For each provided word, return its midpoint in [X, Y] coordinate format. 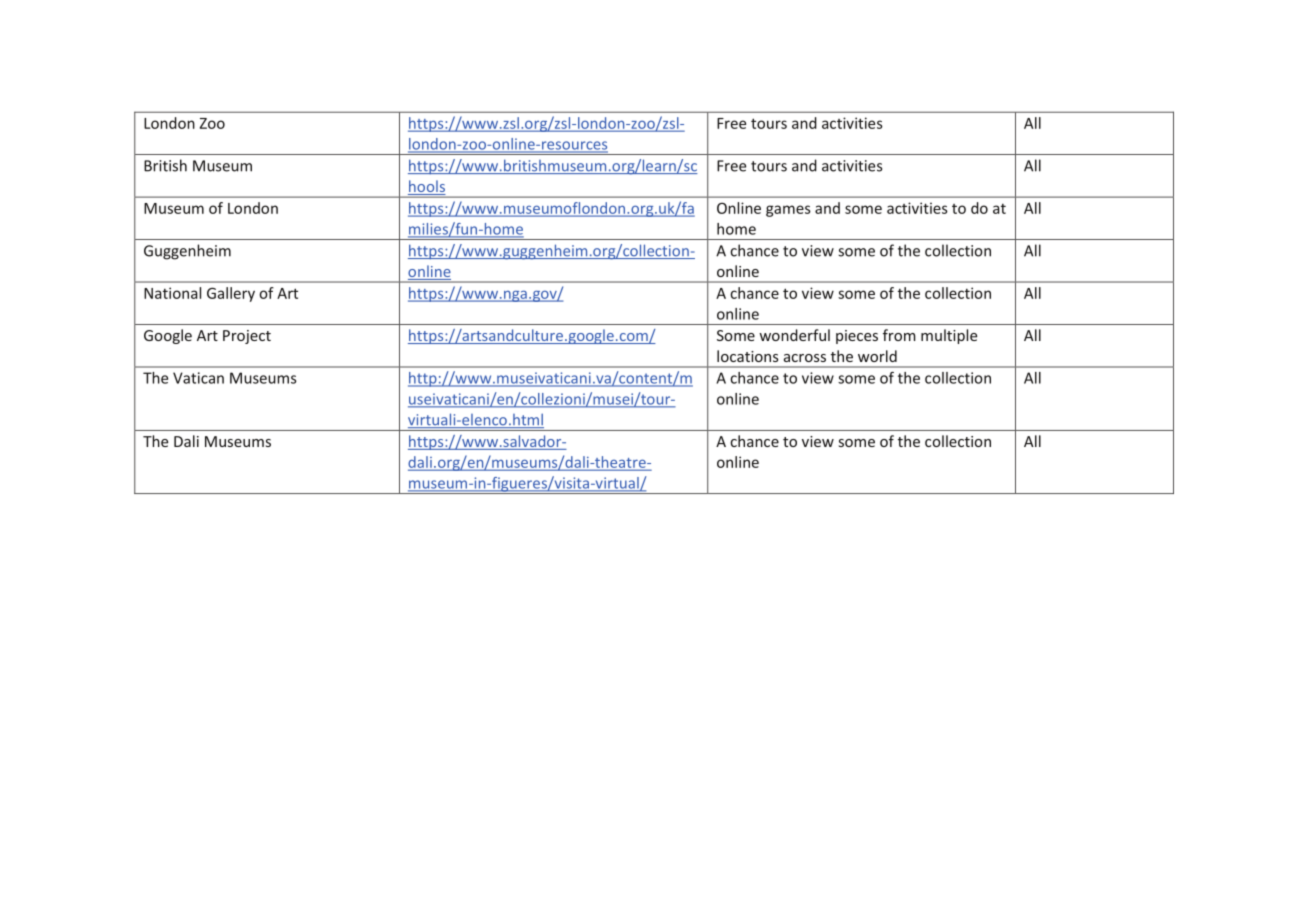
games [788, 211]
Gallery [231, 294]
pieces [857, 337]
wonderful [794, 335]
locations [747, 356]
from [899, 335]
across [805, 358]
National [172, 293]
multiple [949, 336]
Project [247, 337]
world [877, 356]
